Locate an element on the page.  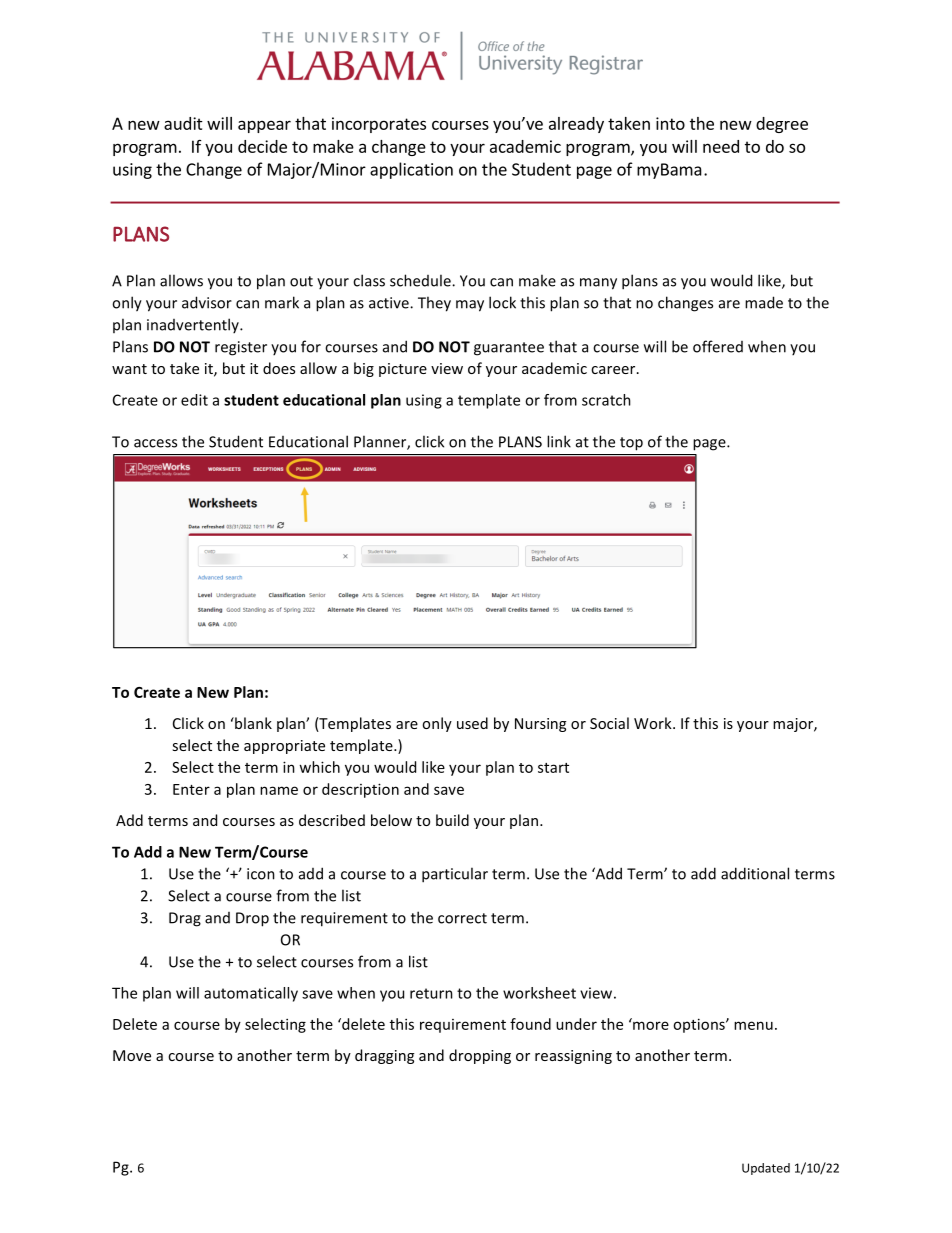
need is located at coordinates (721, 146).
